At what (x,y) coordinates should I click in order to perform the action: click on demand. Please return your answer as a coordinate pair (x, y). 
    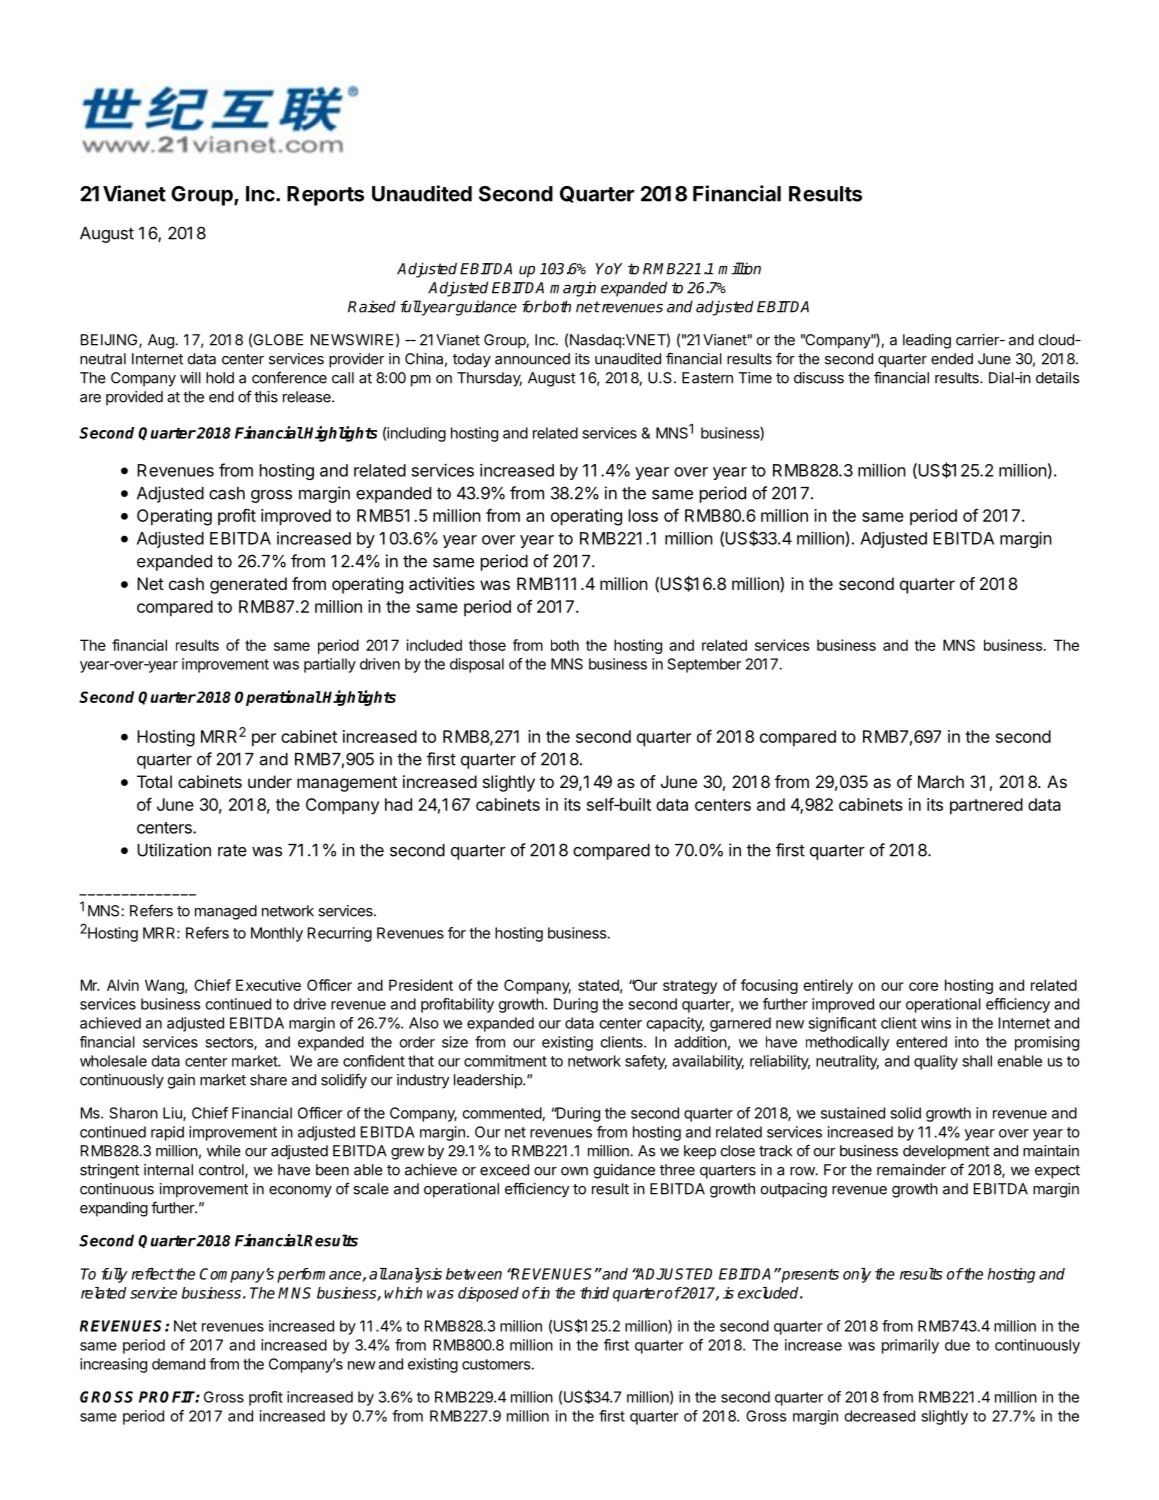
    Looking at the image, I should click on (178, 1364).
